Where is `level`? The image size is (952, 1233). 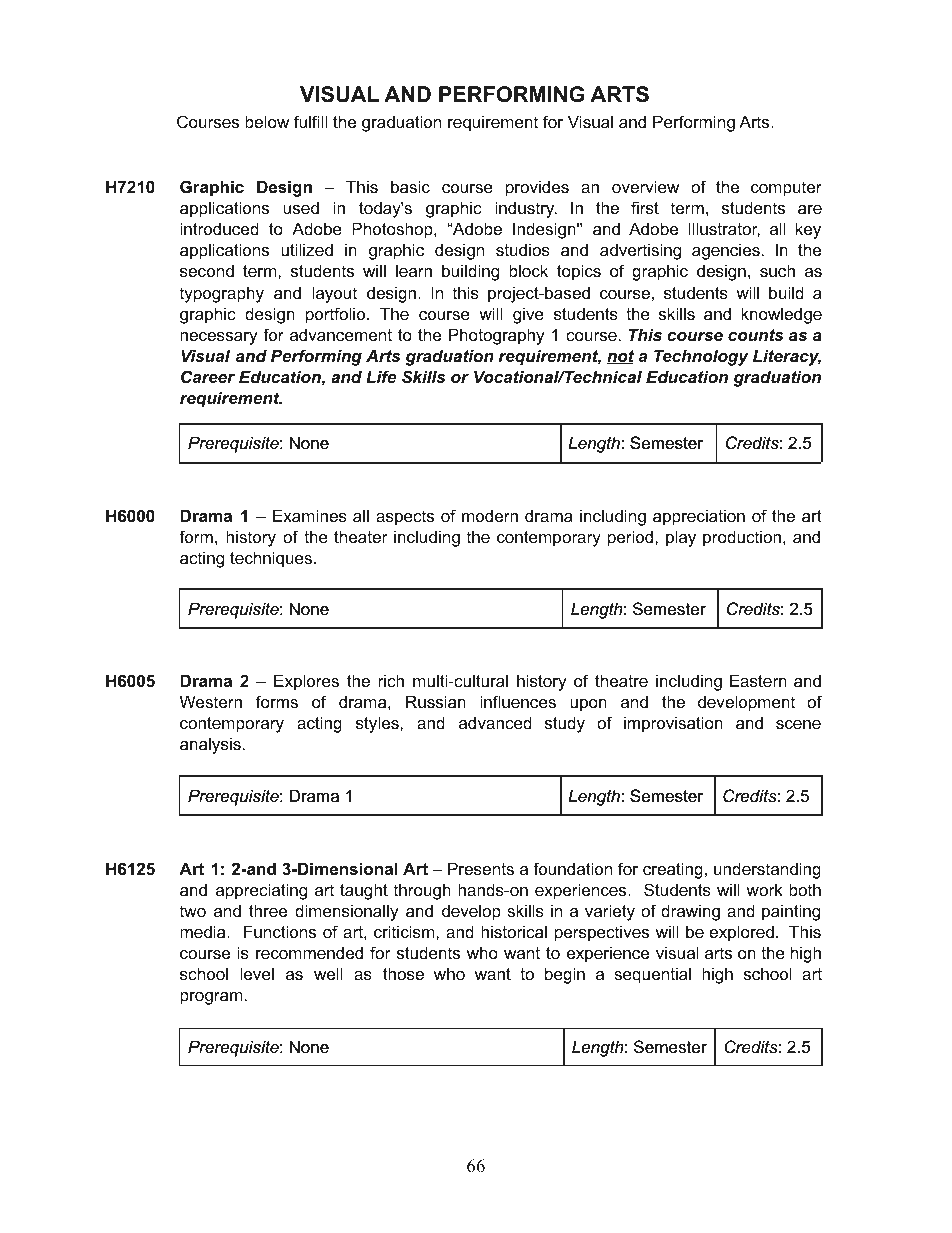
level is located at coordinates (257, 973).
